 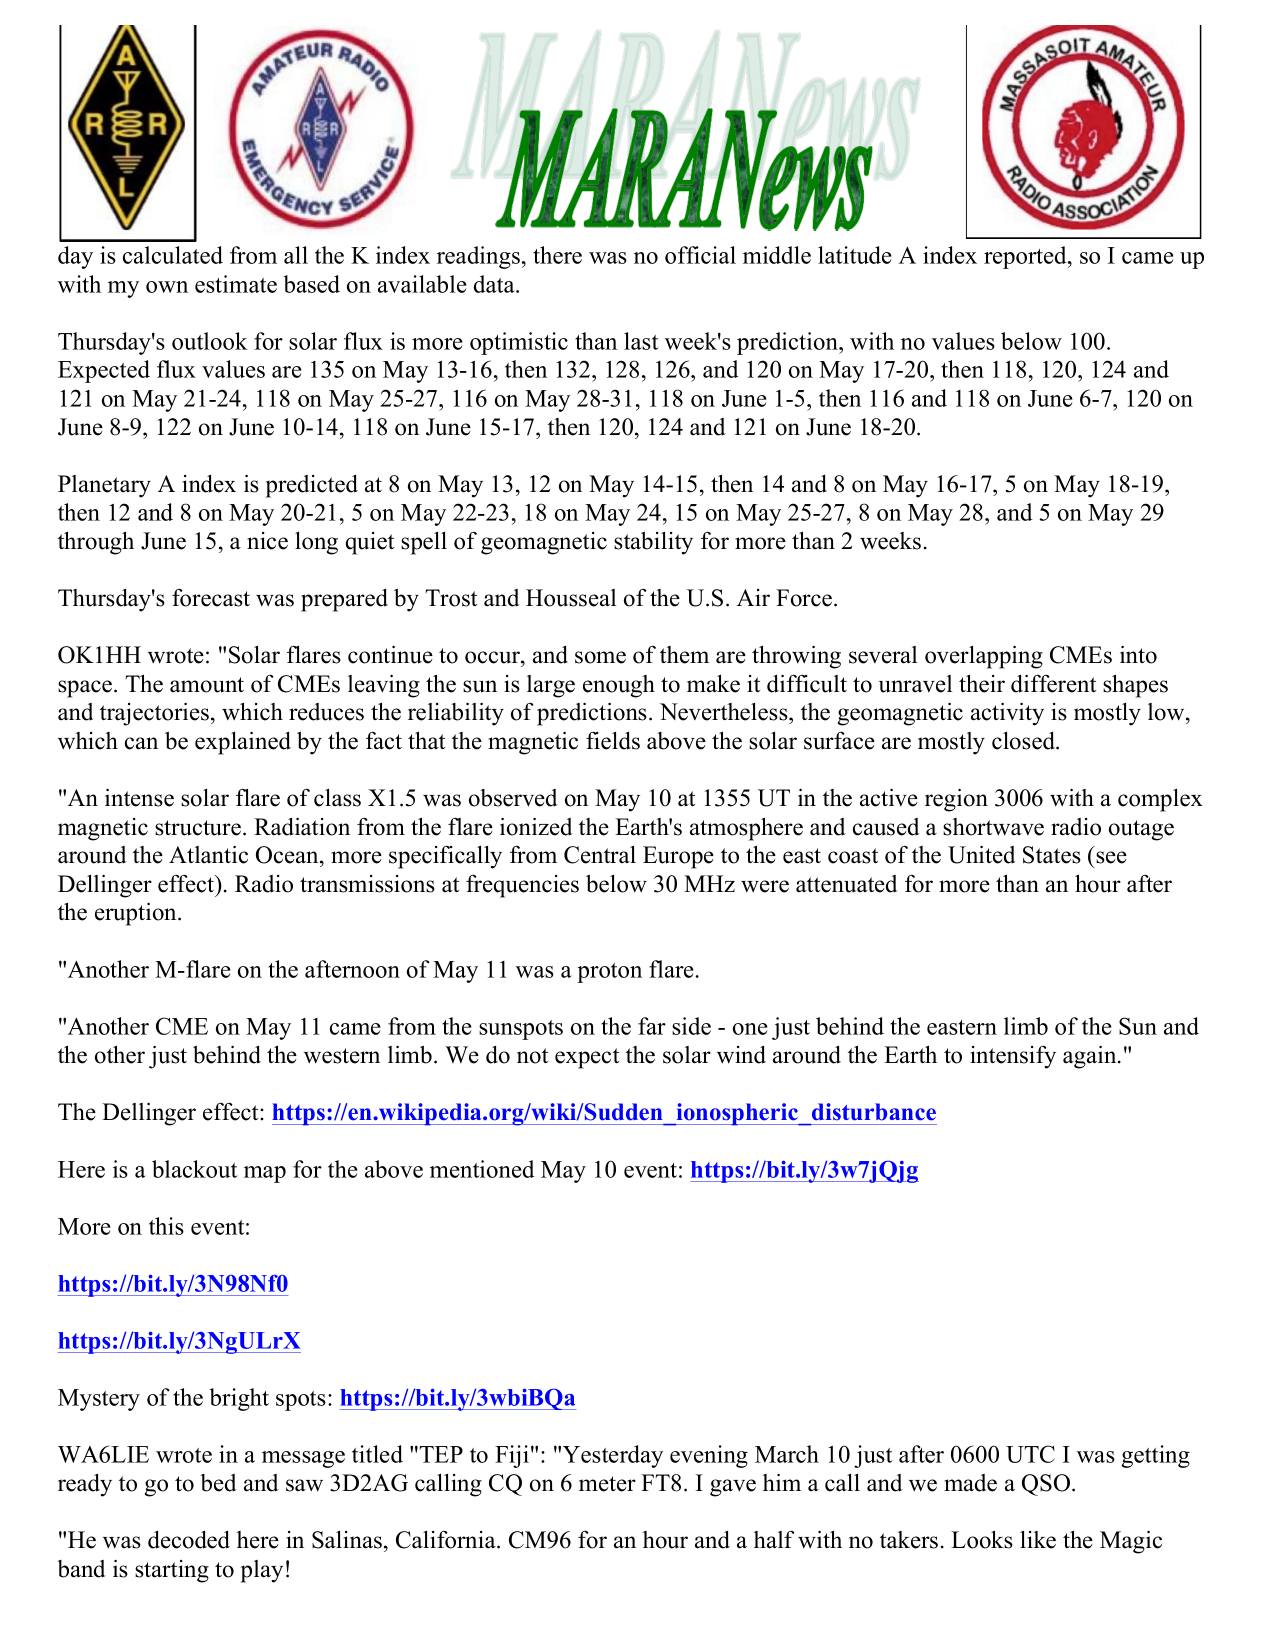 I want to click on decoded, so click(x=189, y=1540).
